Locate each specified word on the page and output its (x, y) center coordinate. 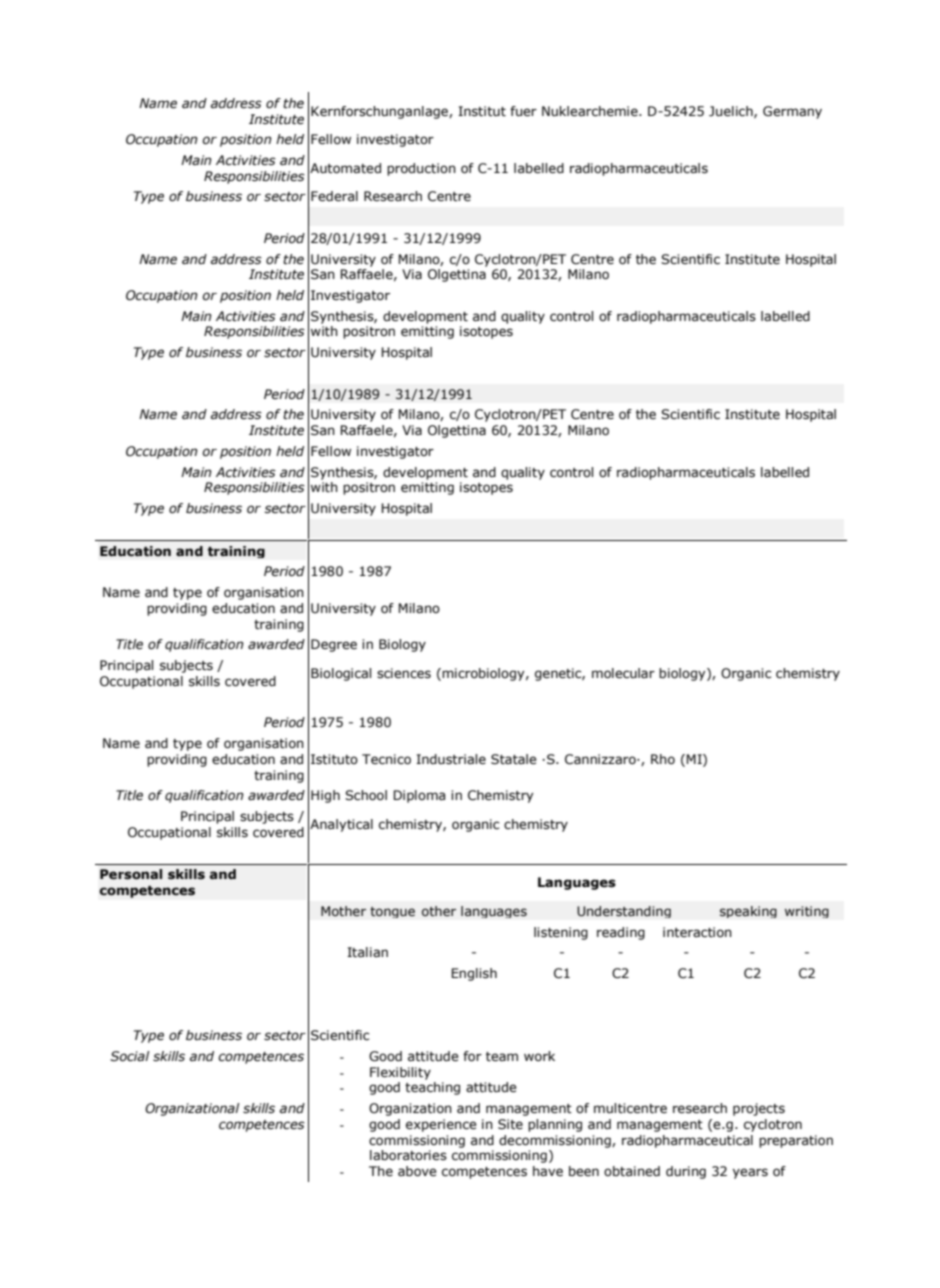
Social (129, 1056)
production (421, 169)
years (750, 1173)
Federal (334, 196)
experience (441, 1125)
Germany (792, 112)
